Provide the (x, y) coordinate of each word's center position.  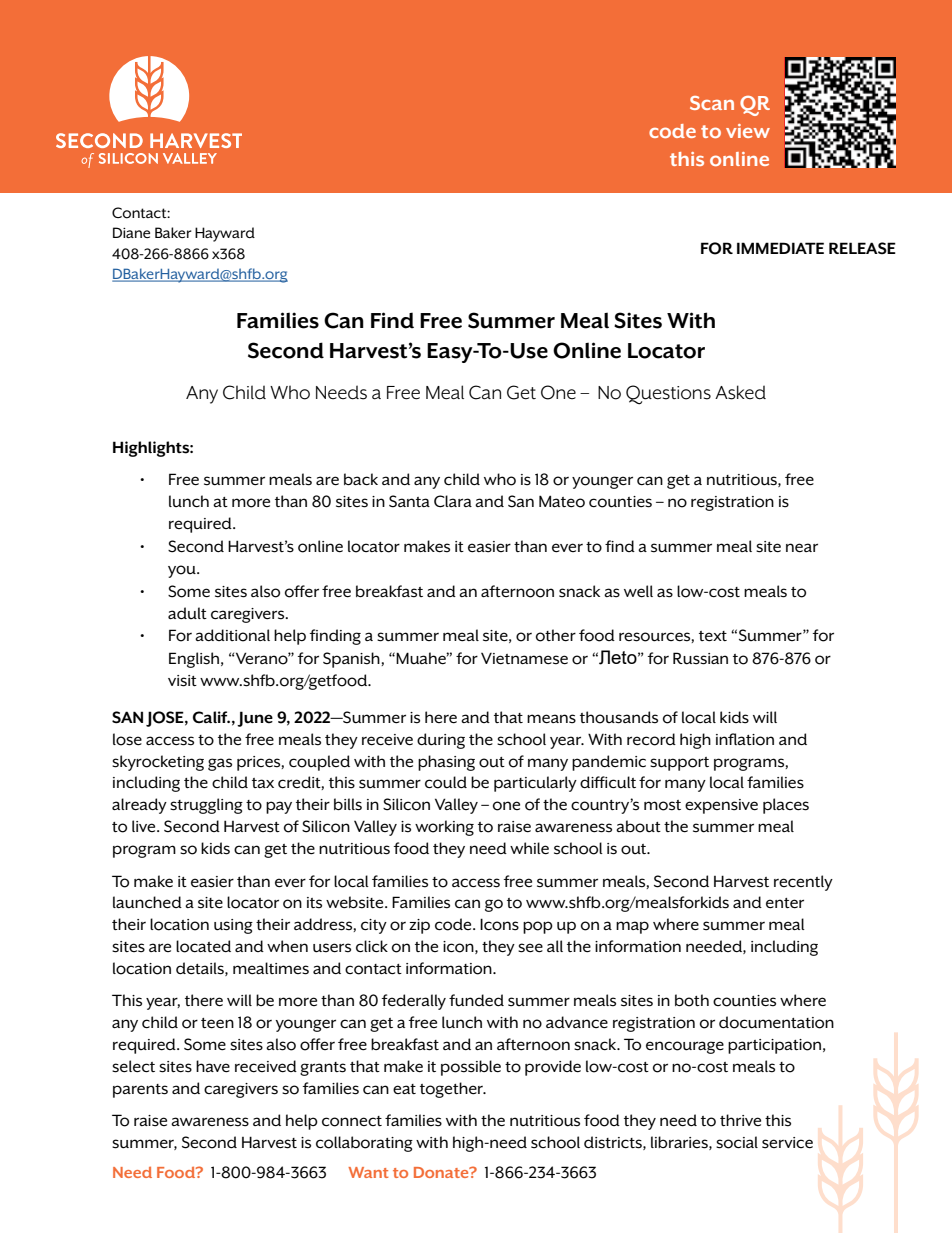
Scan (712, 103)
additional (232, 635)
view (748, 131)
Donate (442, 1172)
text (713, 636)
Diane (131, 232)
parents (140, 1091)
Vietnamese (524, 659)
